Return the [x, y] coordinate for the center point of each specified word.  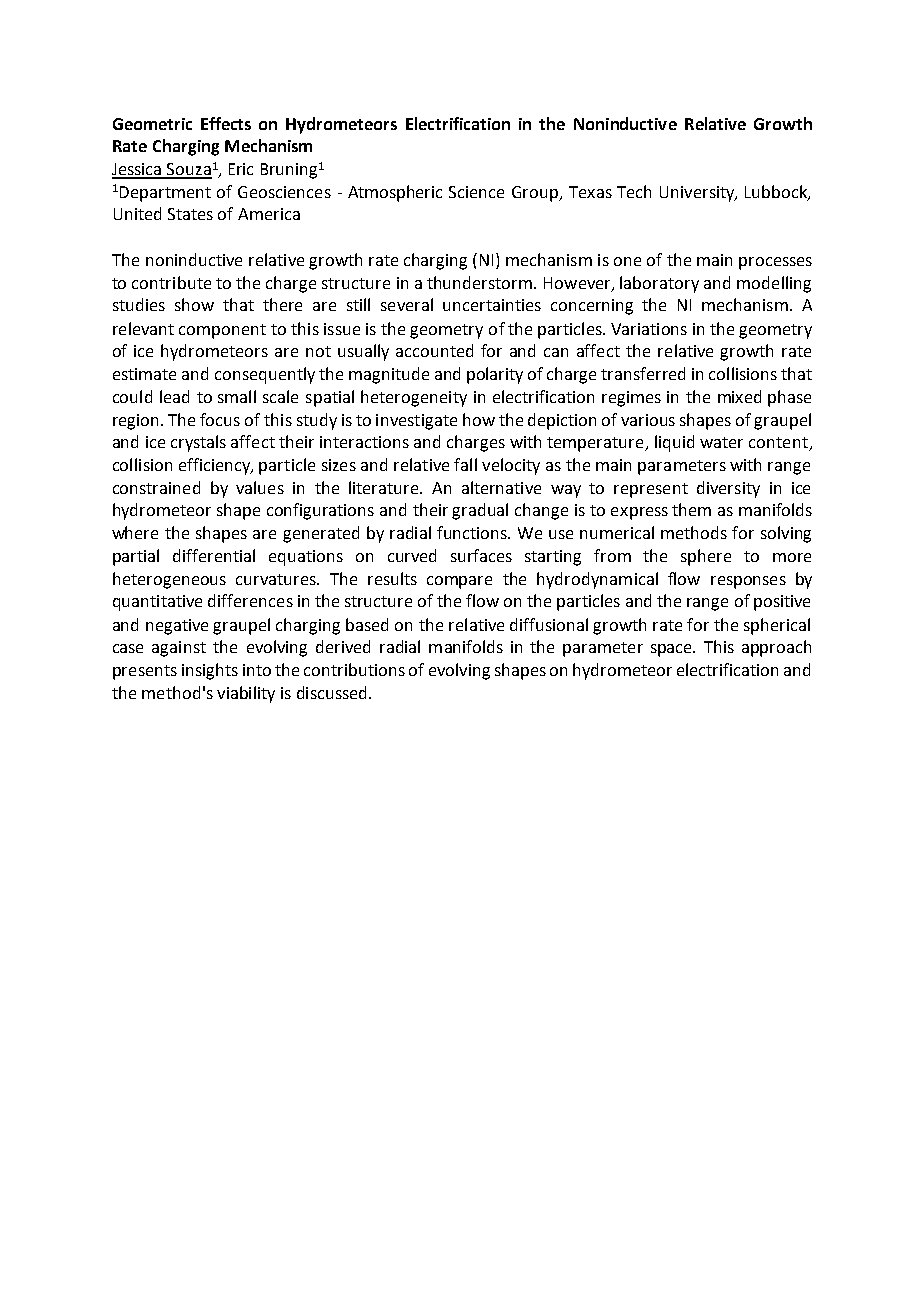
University [698, 194]
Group [536, 194]
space [672, 650]
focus [220, 419]
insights [210, 671]
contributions [354, 669]
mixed [739, 396]
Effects [226, 123]
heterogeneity [414, 398]
